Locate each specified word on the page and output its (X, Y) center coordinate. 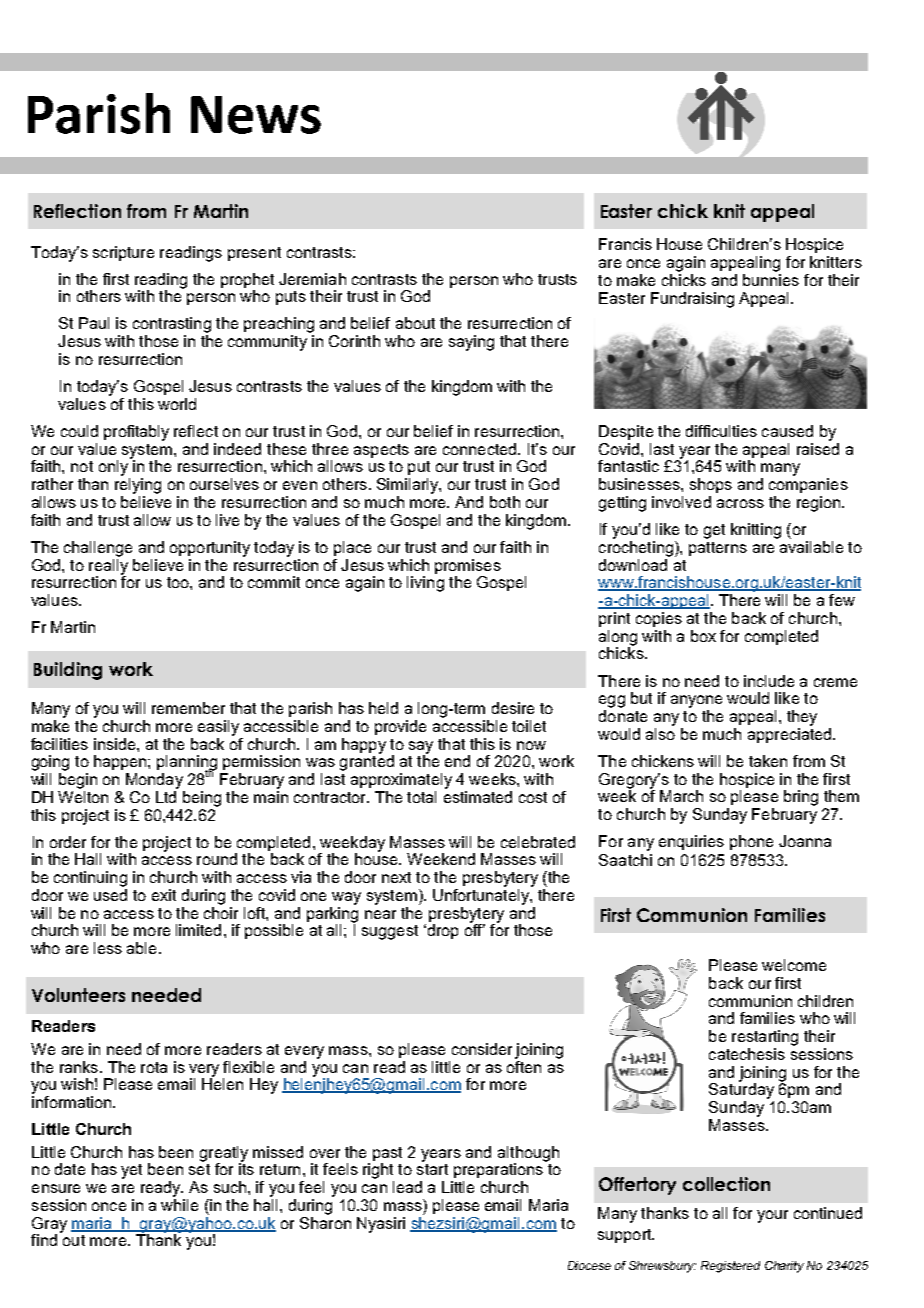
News (256, 115)
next (396, 877)
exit (164, 895)
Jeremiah (312, 279)
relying (138, 486)
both (505, 502)
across (740, 503)
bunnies (771, 278)
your (772, 1216)
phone (751, 842)
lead (407, 1187)
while (179, 1203)
